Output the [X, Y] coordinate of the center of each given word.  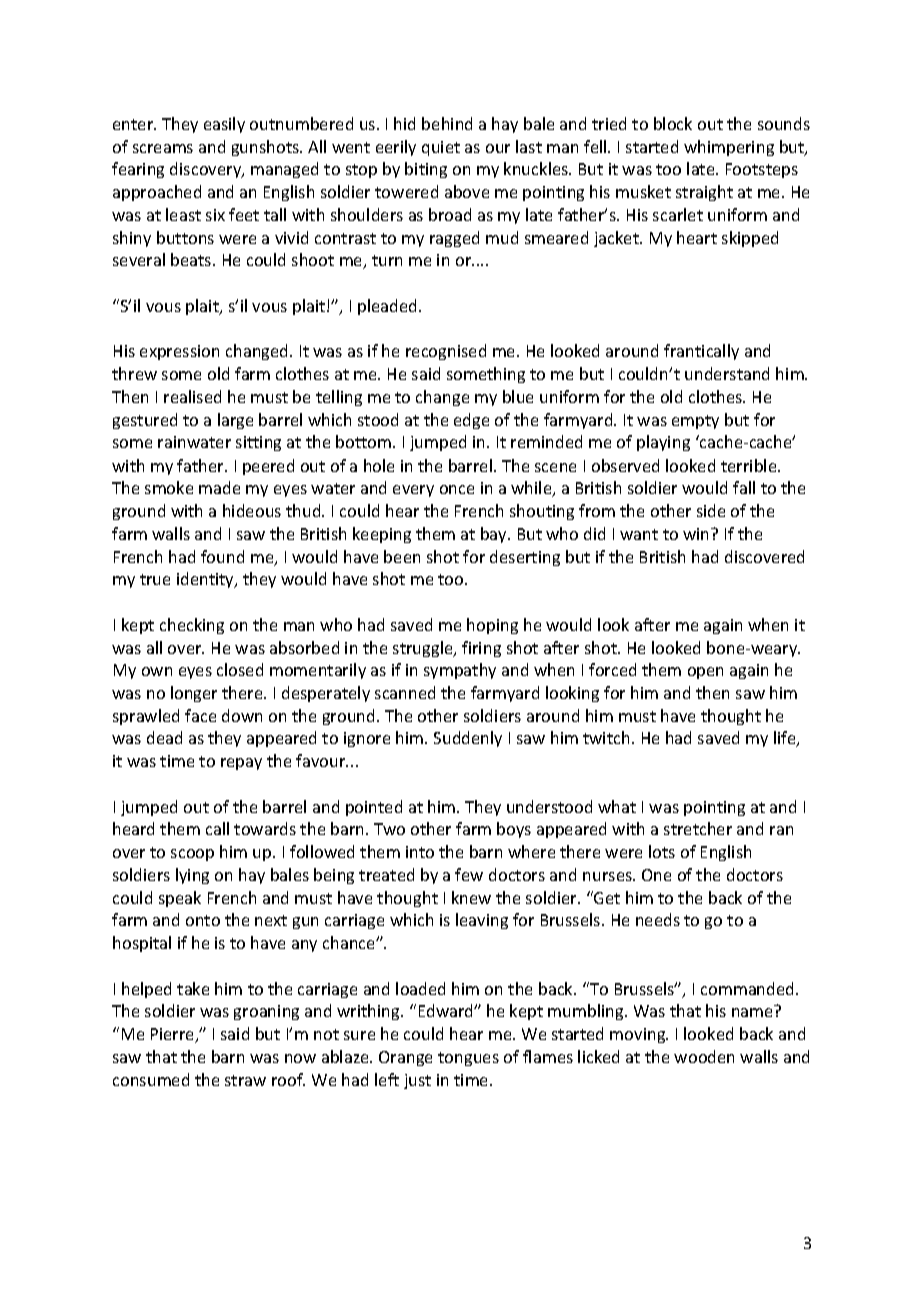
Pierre [174, 1035]
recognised [446, 352]
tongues [468, 1059]
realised [192, 396]
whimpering [729, 148]
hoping [492, 626]
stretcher [698, 828]
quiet [441, 148]
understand [727, 373]
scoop [192, 855]
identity [206, 580]
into [420, 852]
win [697, 534]
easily [224, 125]
